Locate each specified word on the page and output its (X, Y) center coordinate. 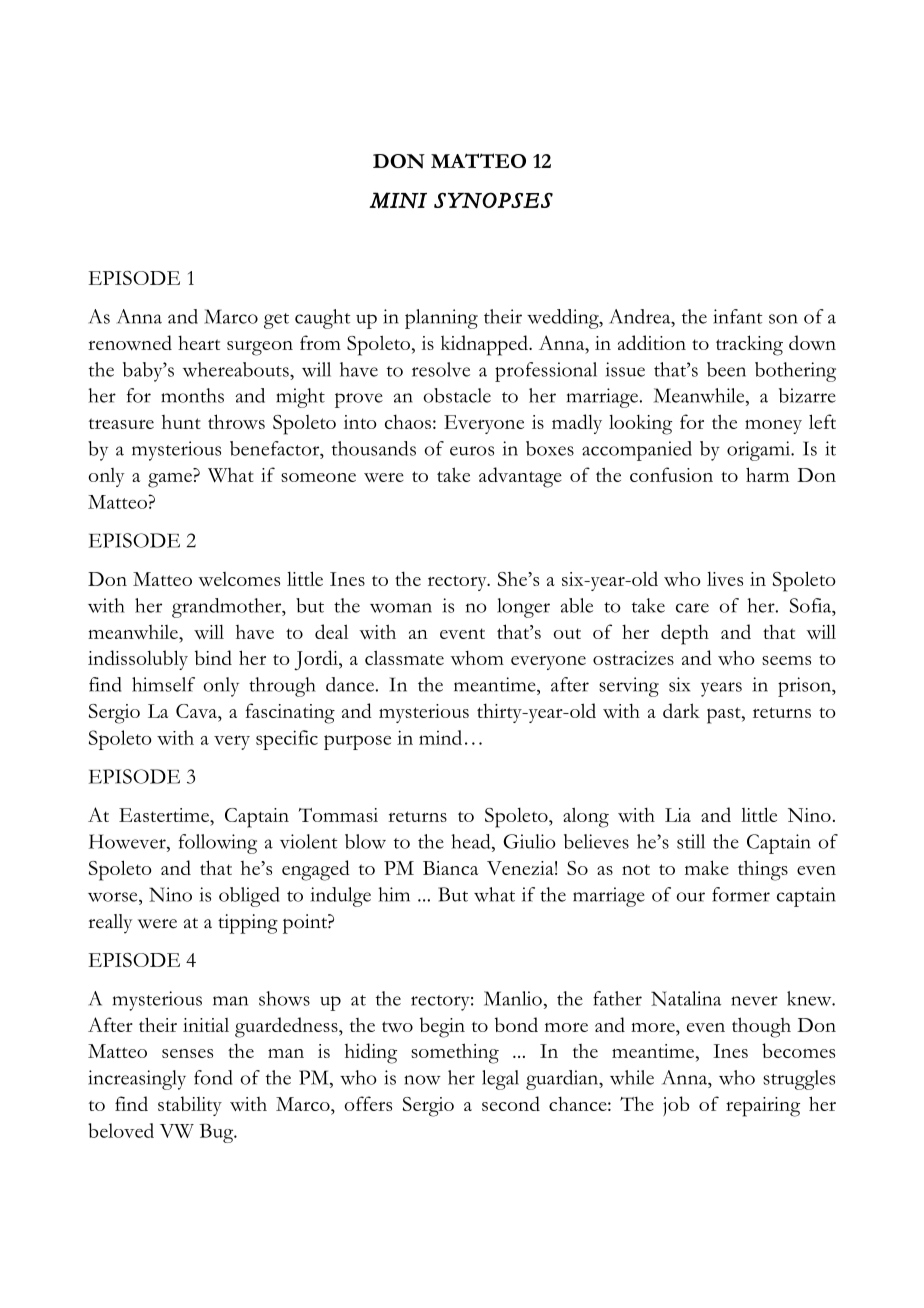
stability (190, 1106)
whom (477, 657)
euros (472, 451)
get (276, 321)
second (511, 1103)
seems (786, 660)
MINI (398, 200)
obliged (249, 897)
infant (737, 316)
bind (213, 657)
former (741, 894)
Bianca (450, 868)
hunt (181, 422)
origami (760, 451)
